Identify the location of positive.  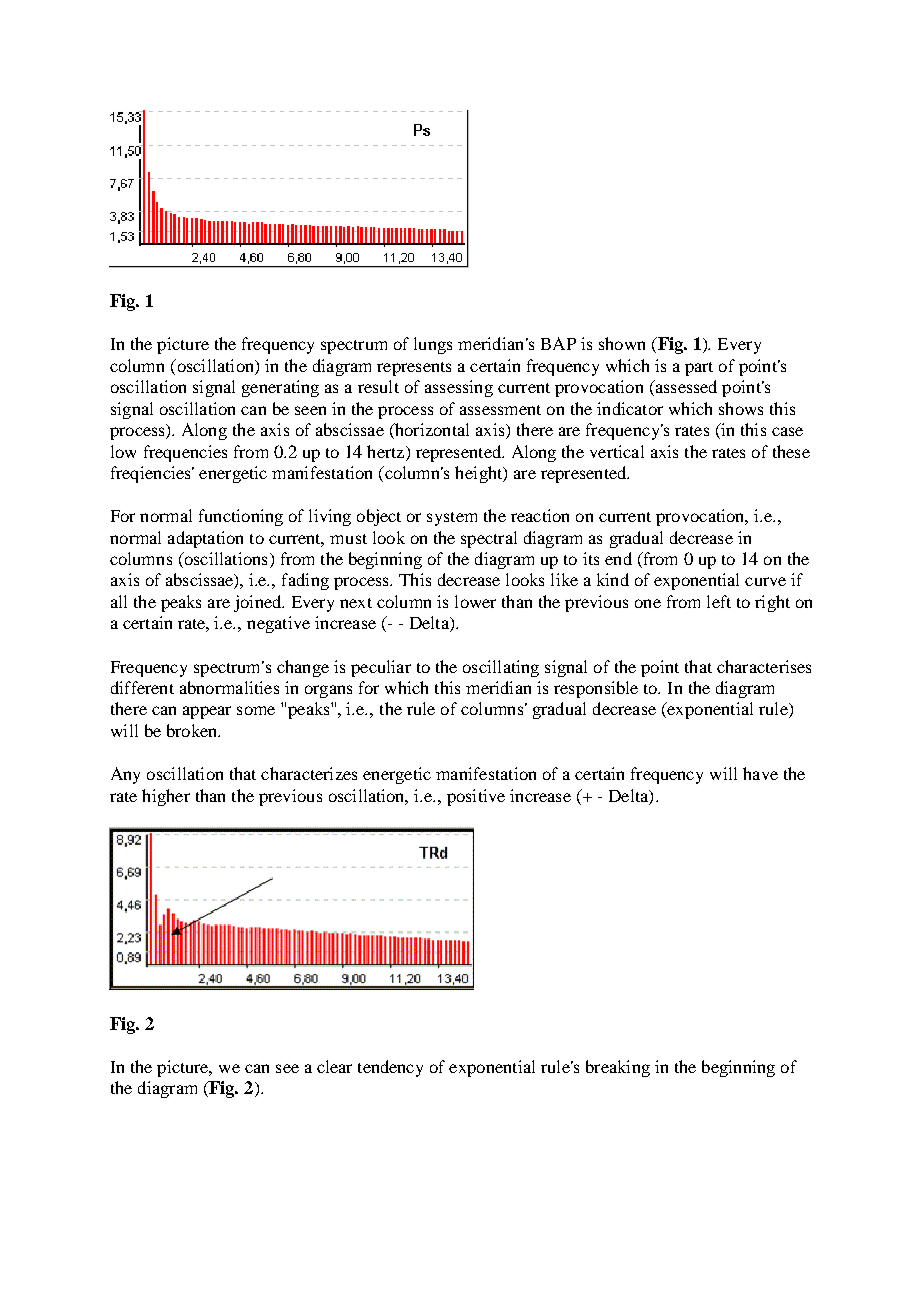
(476, 797).
